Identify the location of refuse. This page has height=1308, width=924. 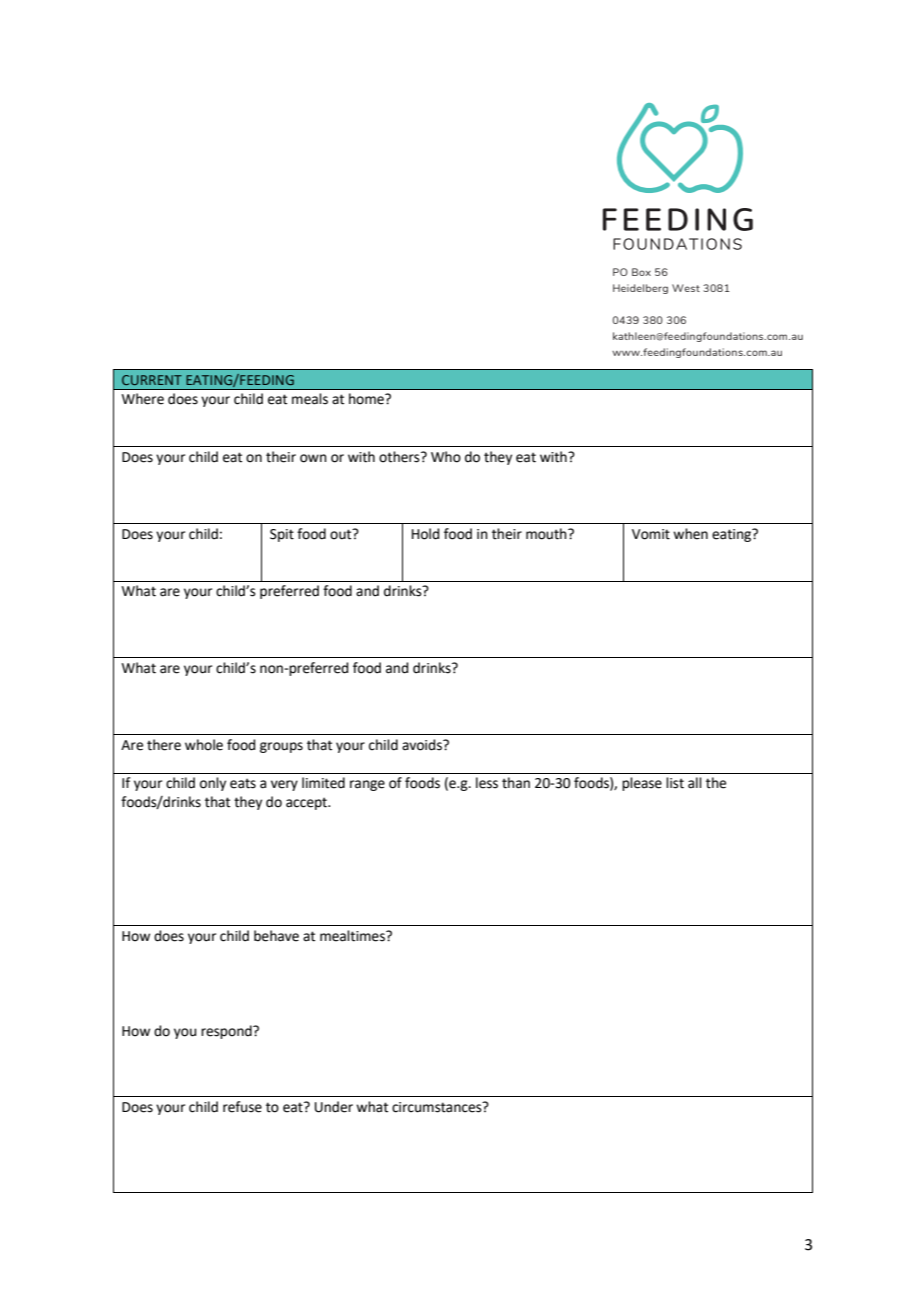
(242, 1107).
